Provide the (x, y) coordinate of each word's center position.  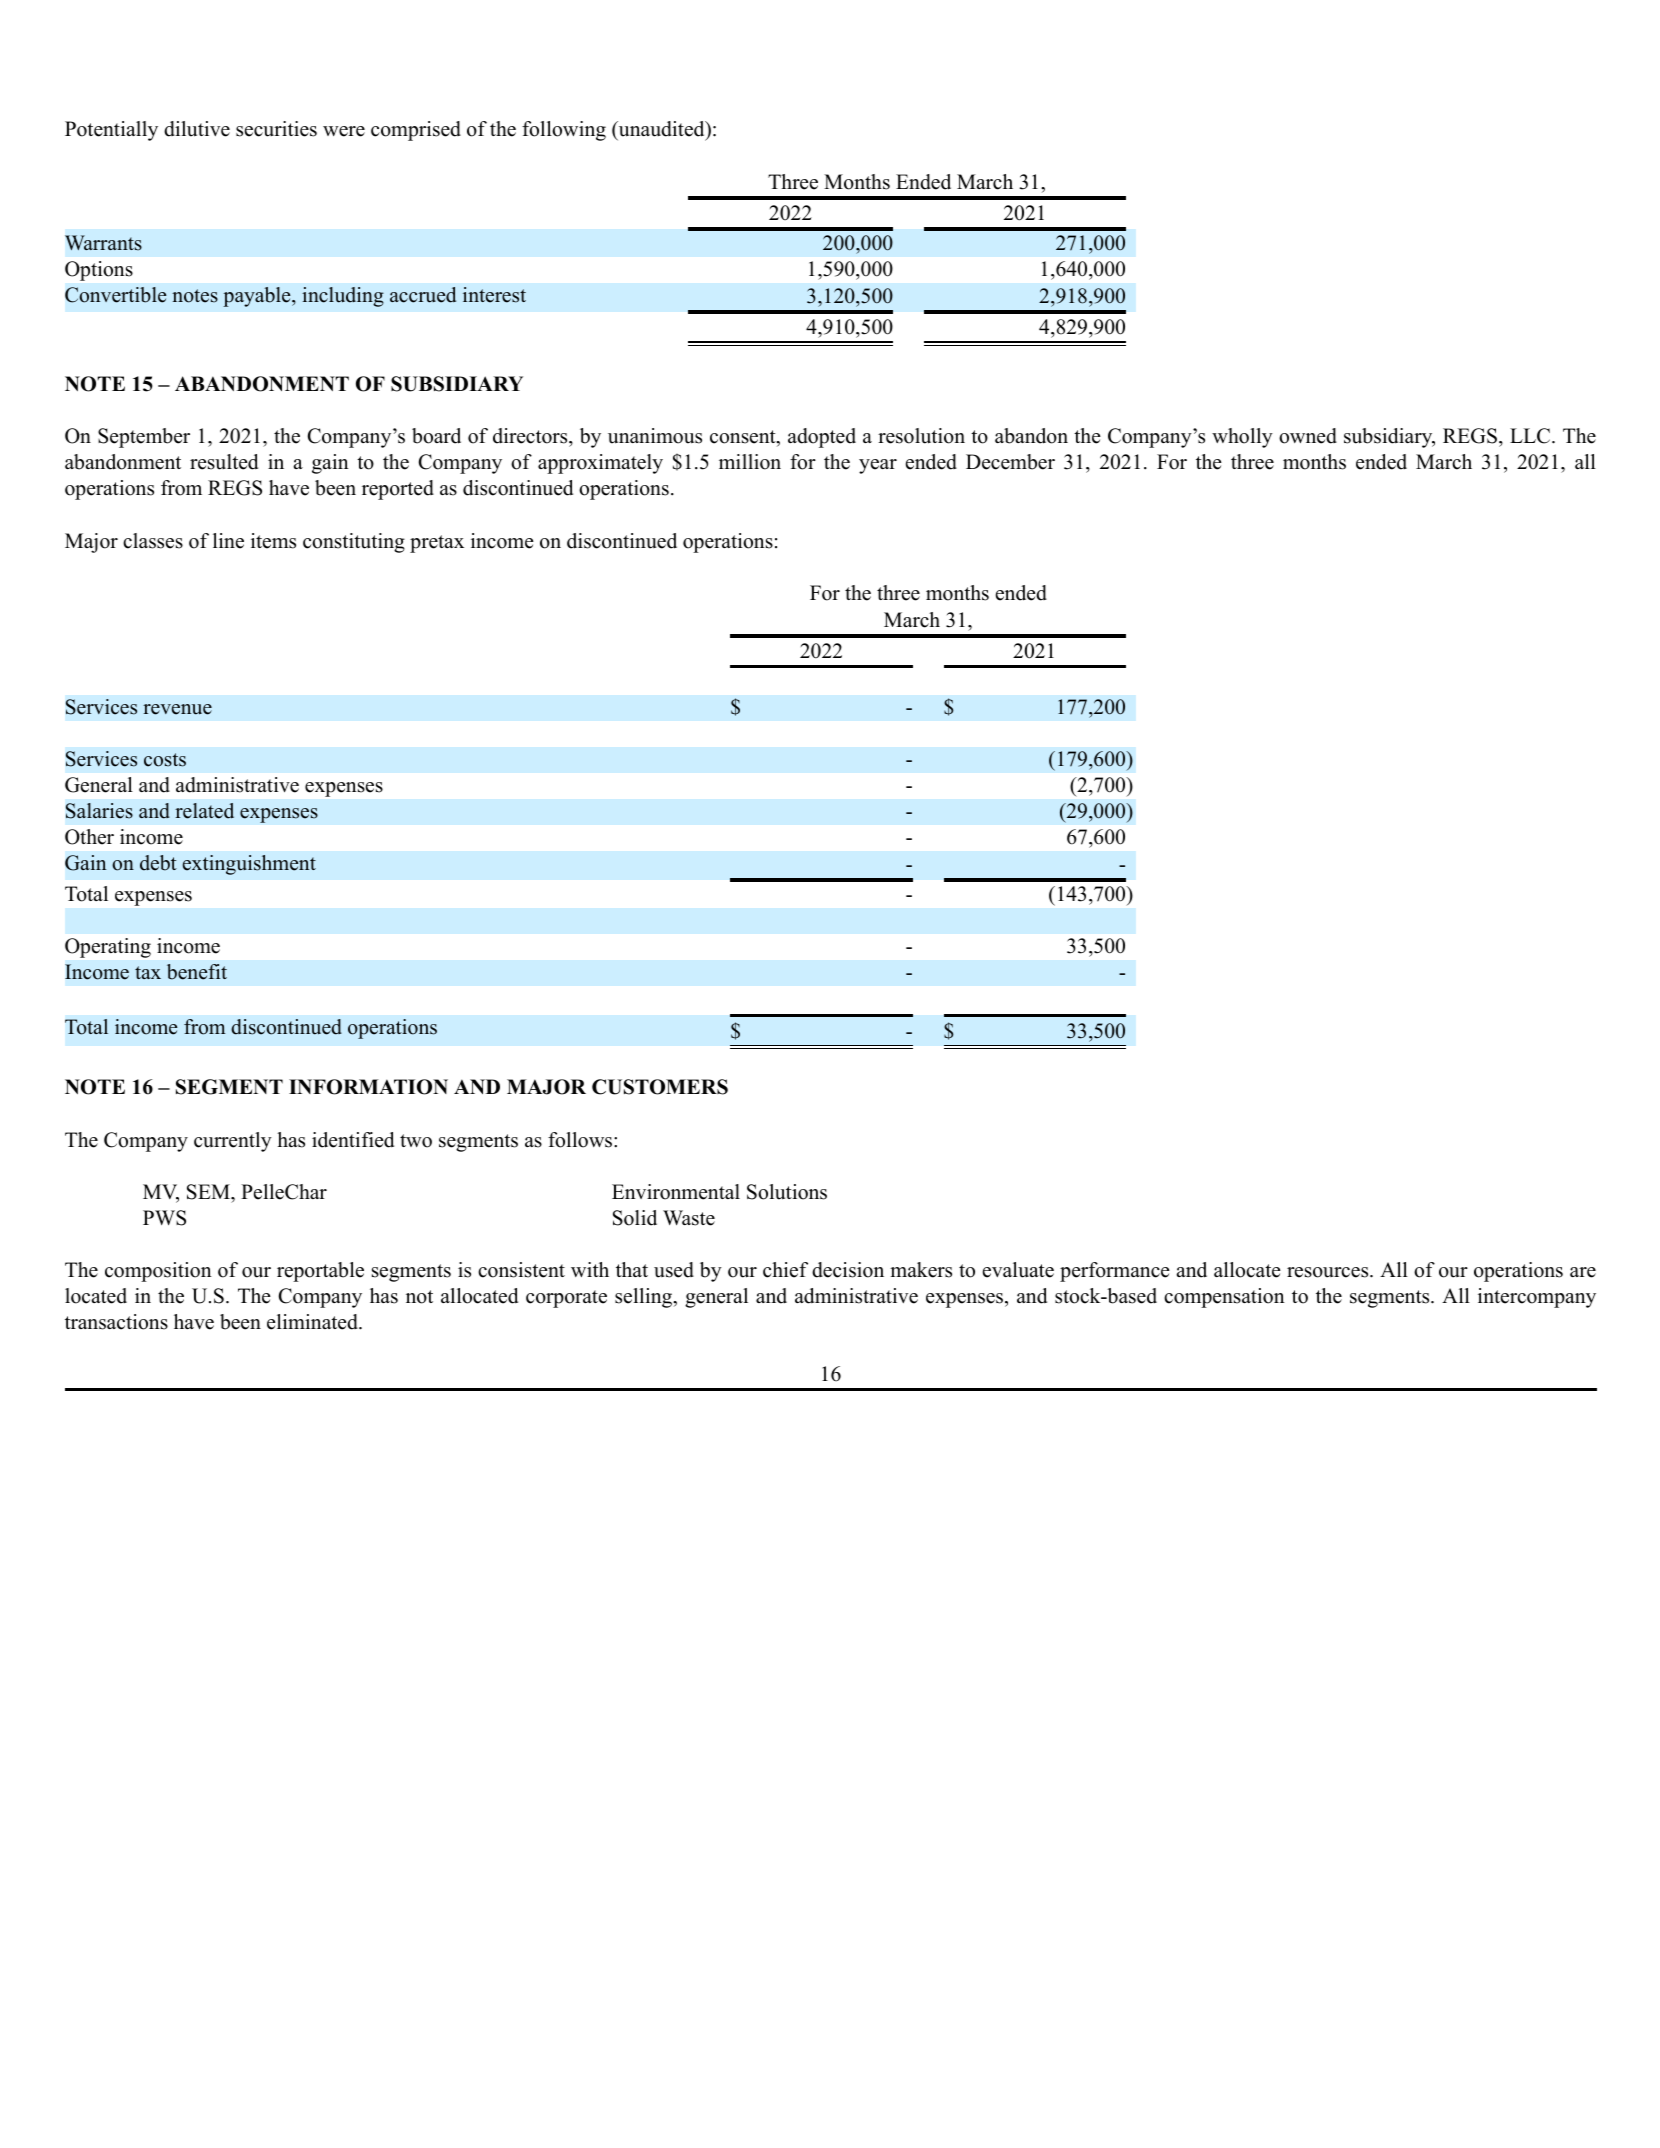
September (144, 438)
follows (581, 1140)
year (878, 466)
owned (1308, 436)
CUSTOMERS (660, 1087)
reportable (320, 1272)
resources (1329, 1272)
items (273, 541)
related (204, 811)
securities (276, 129)
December (1010, 462)
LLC (1531, 436)
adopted (822, 438)
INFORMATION (368, 1087)
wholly (1242, 438)
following (564, 131)
